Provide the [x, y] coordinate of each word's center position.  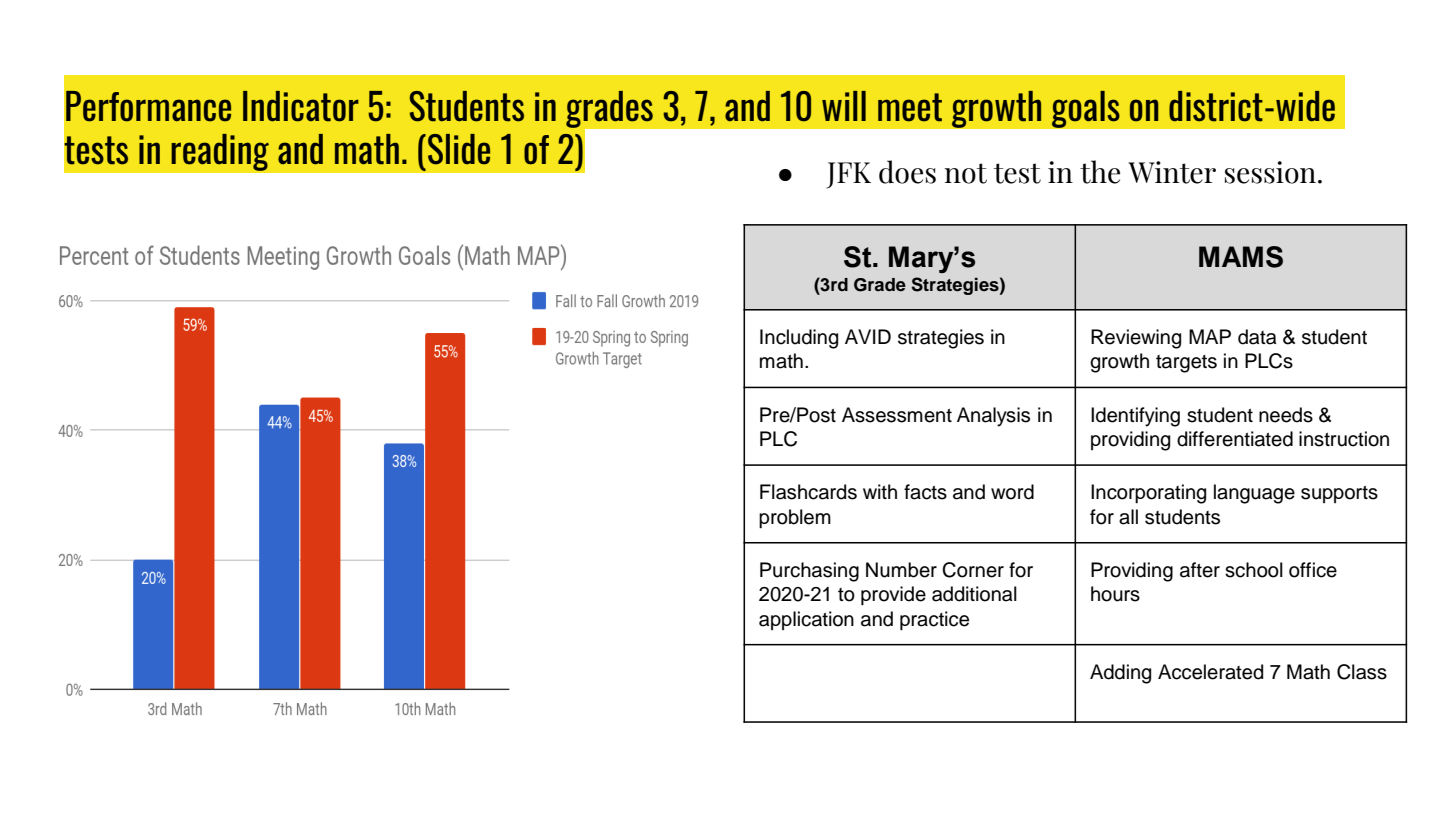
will [844, 106]
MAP [1210, 336]
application [806, 620]
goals [1085, 109]
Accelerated [1210, 672]
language [1254, 494]
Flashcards [808, 492]
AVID [868, 336]
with [880, 491]
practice [934, 620]
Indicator [301, 106]
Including [799, 339]
